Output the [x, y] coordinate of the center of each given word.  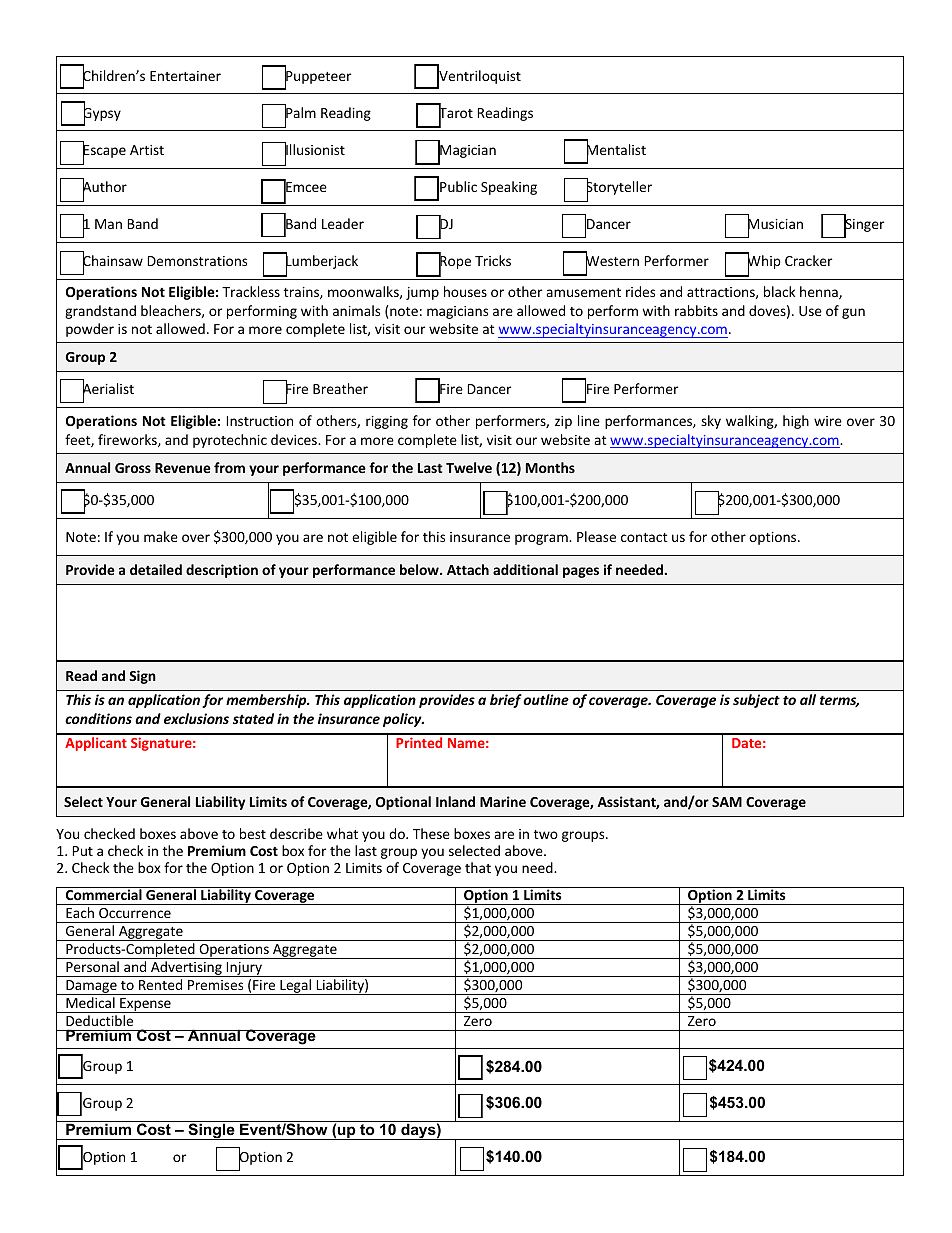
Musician [775, 224]
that [478, 867]
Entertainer [185, 76]
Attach [468, 569]
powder [90, 330]
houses [465, 291]
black [779, 291]
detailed [156, 569]
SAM [727, 802]
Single [211, 1130]
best [253, 833]
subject [756, 701]
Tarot [456, 113]
